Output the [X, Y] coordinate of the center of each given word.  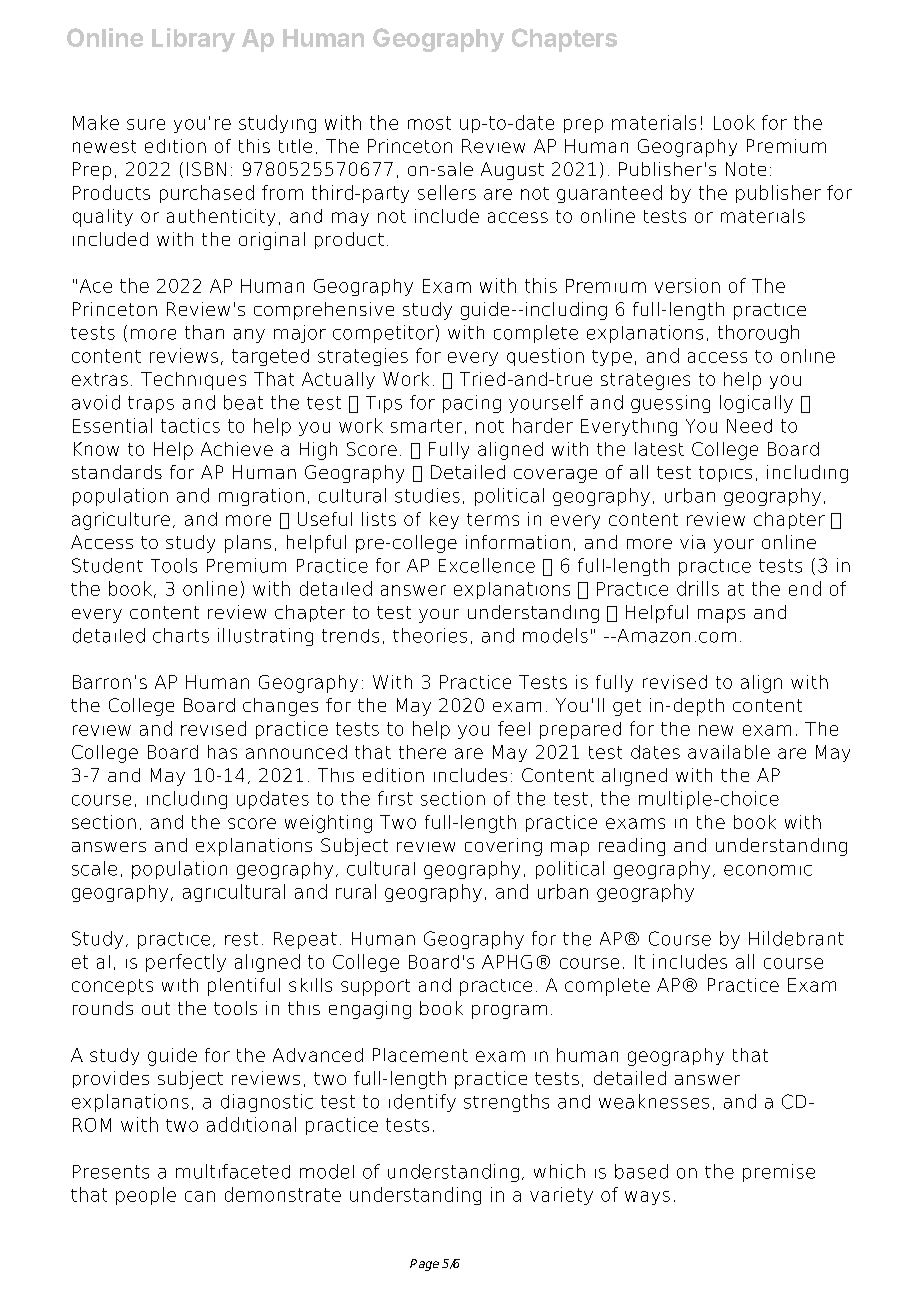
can [200, 1196]
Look [734, 122]
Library [193, 40]
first [395, 798]
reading [632, 847]
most [429, 123]
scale [94, 868]
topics [725, 474]
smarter [426, 426]
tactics [190, 425]
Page [424, 1265]
